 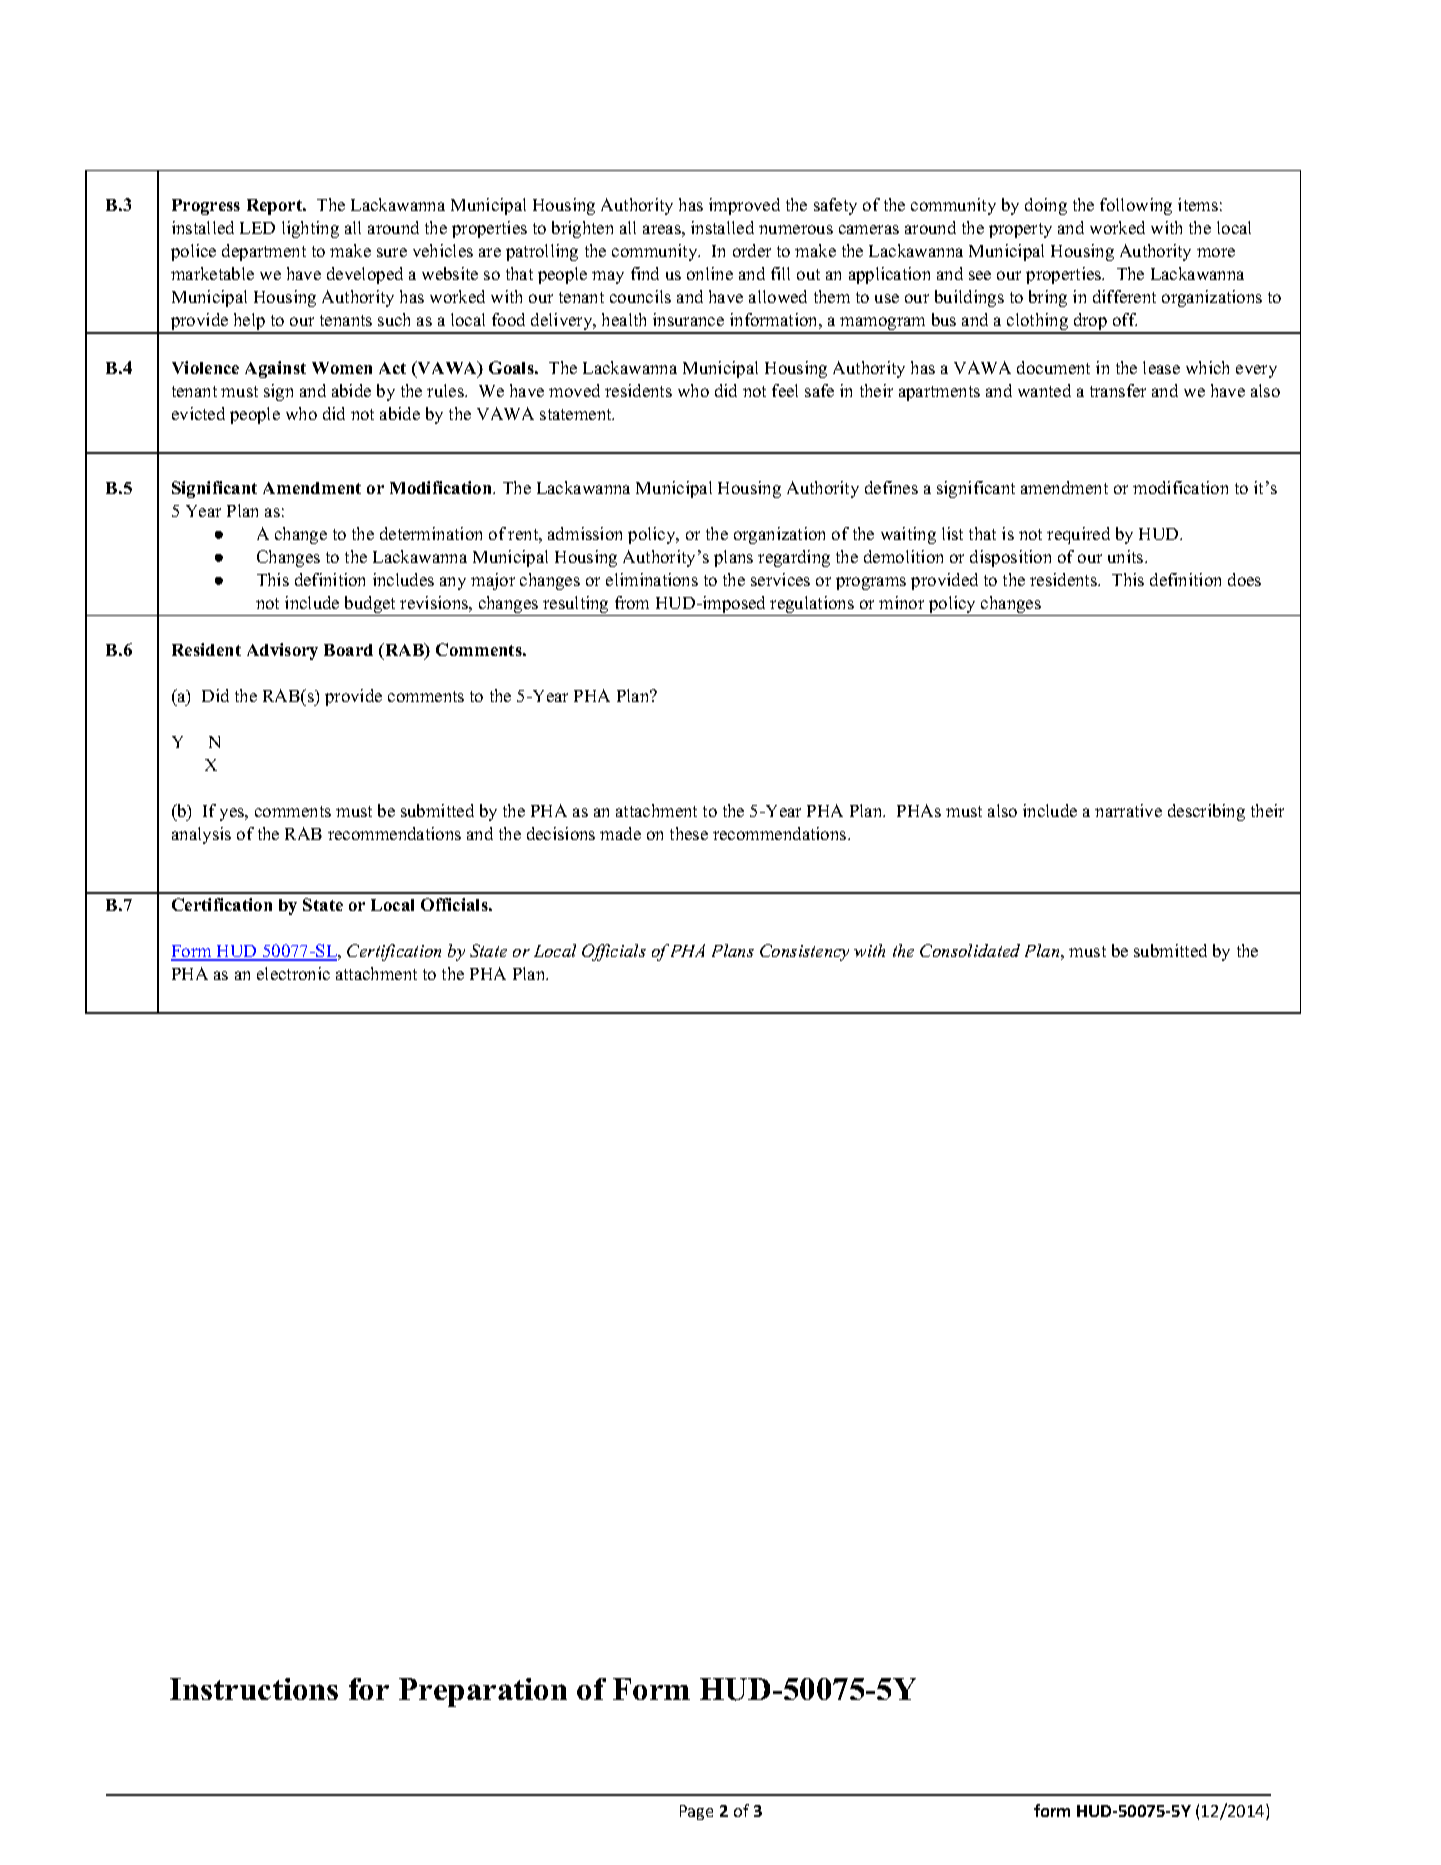 I want to click on lighting, so click(x=310, y=229).
